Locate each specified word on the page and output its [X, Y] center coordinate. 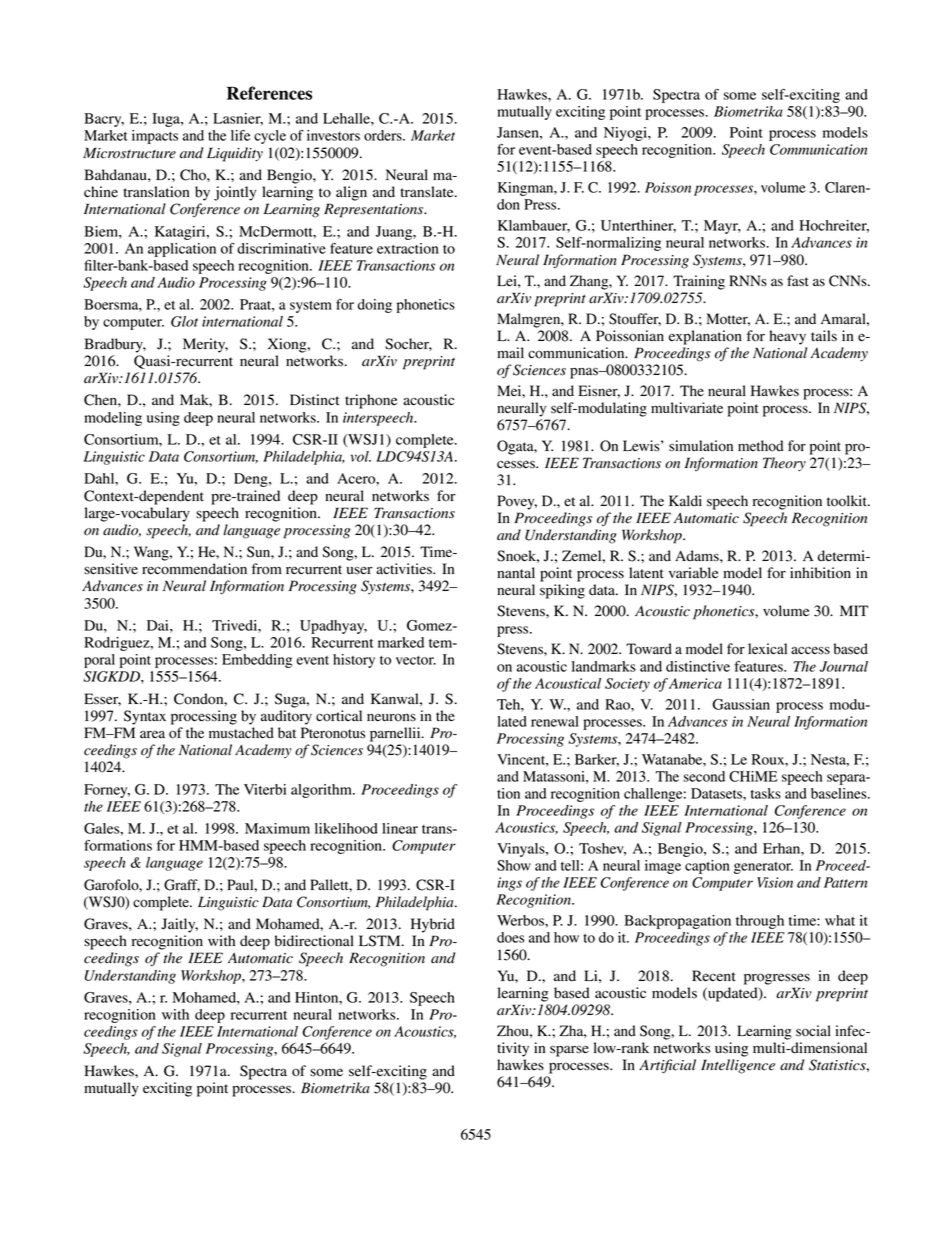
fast [798, 280]
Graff [182, 885]
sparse [569, 1051]
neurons [391, 717]
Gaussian [741, 704]
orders [384, 135]
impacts [155, 137]
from [267, 569]
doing [375, 306]
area [152, 734]
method [760, 446]
